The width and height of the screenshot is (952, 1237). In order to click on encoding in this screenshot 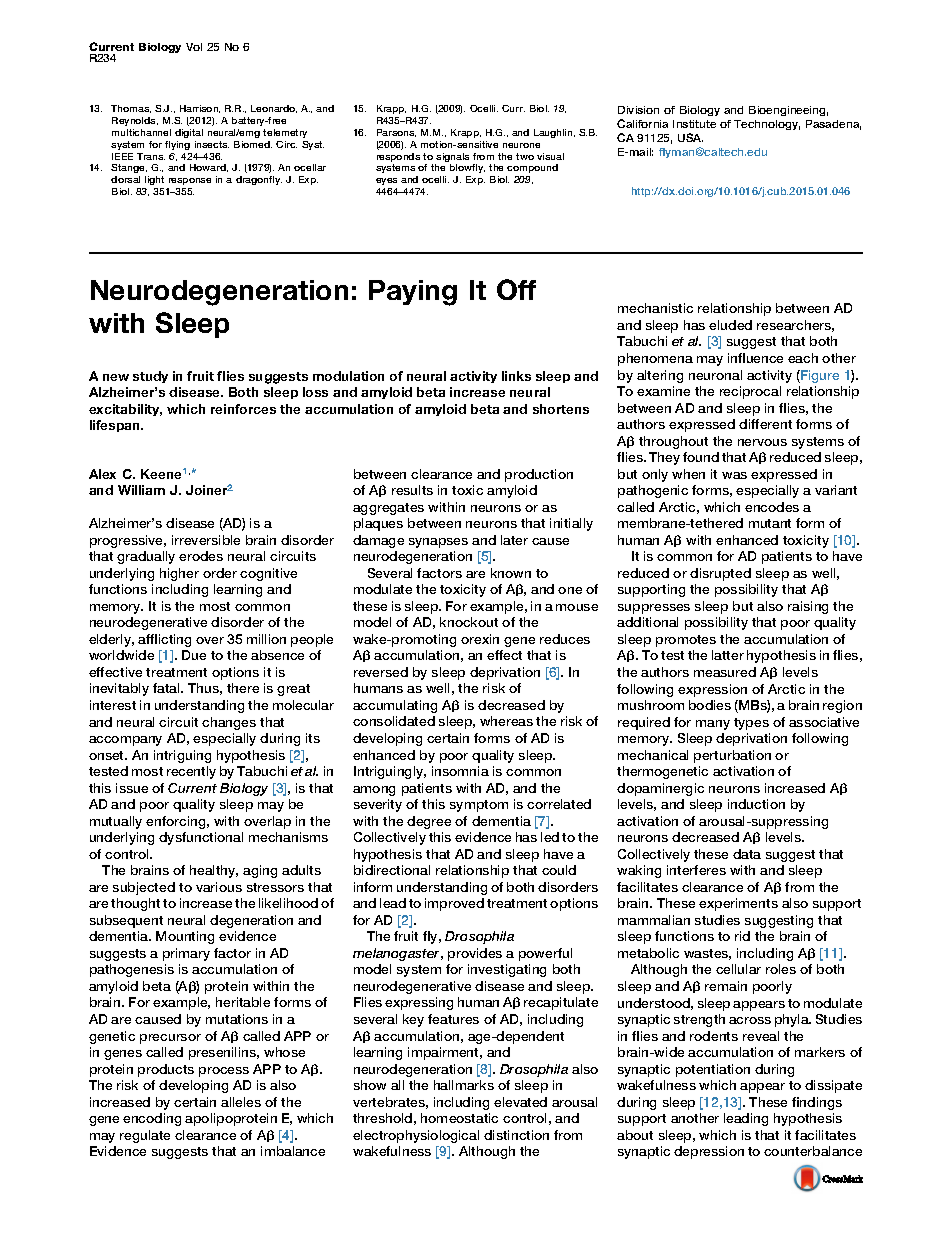, I will do `click(152, 1119)`.
